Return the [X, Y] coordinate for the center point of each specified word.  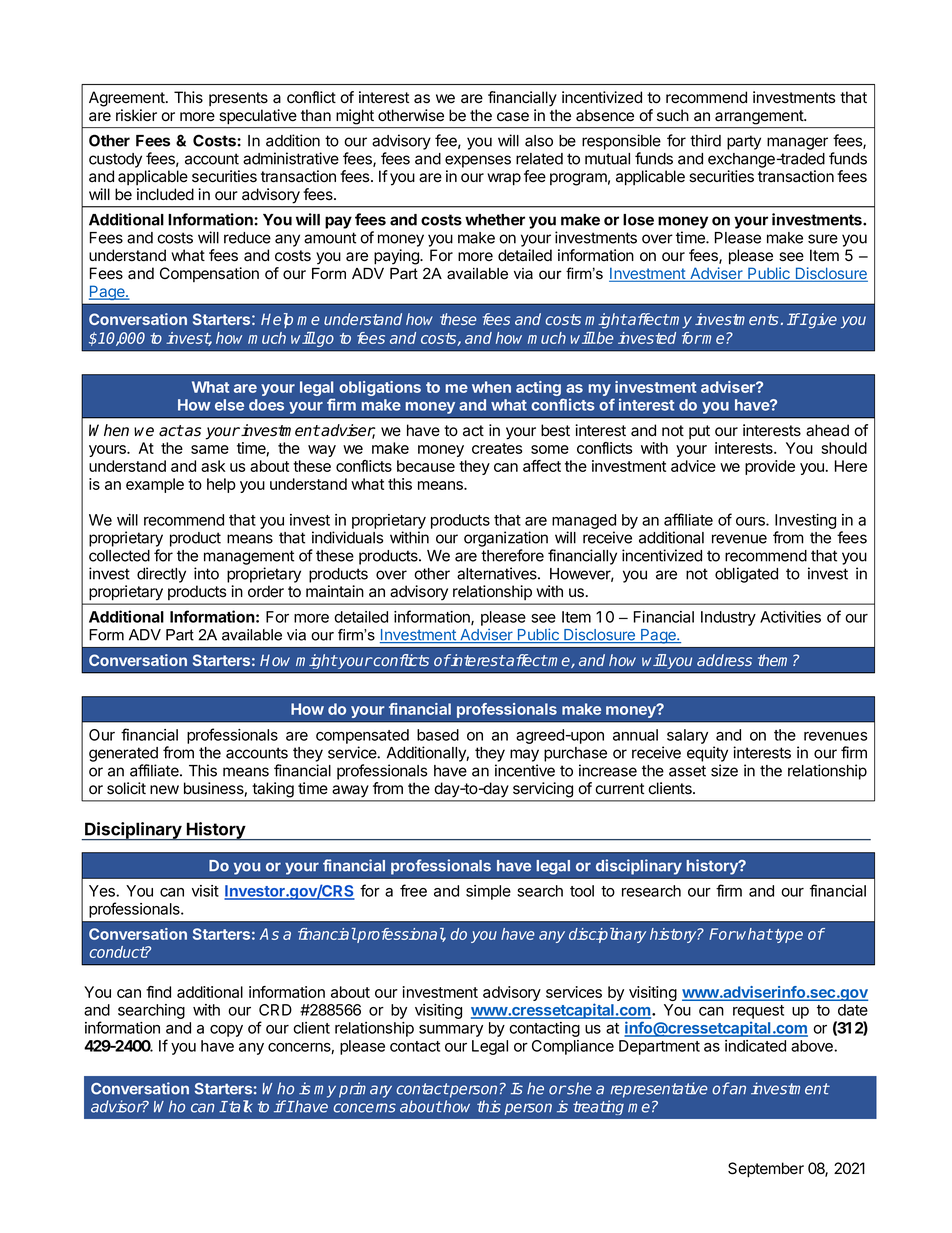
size [724, 770]
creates [497, 448]
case [513, 117]
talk [240, 1106]
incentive [525, 770]
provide [770, 467]
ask [213, 466]
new [164, 789]
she [578, 1088]
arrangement [760, 117]
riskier [136, 115]
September [766, 1170]
